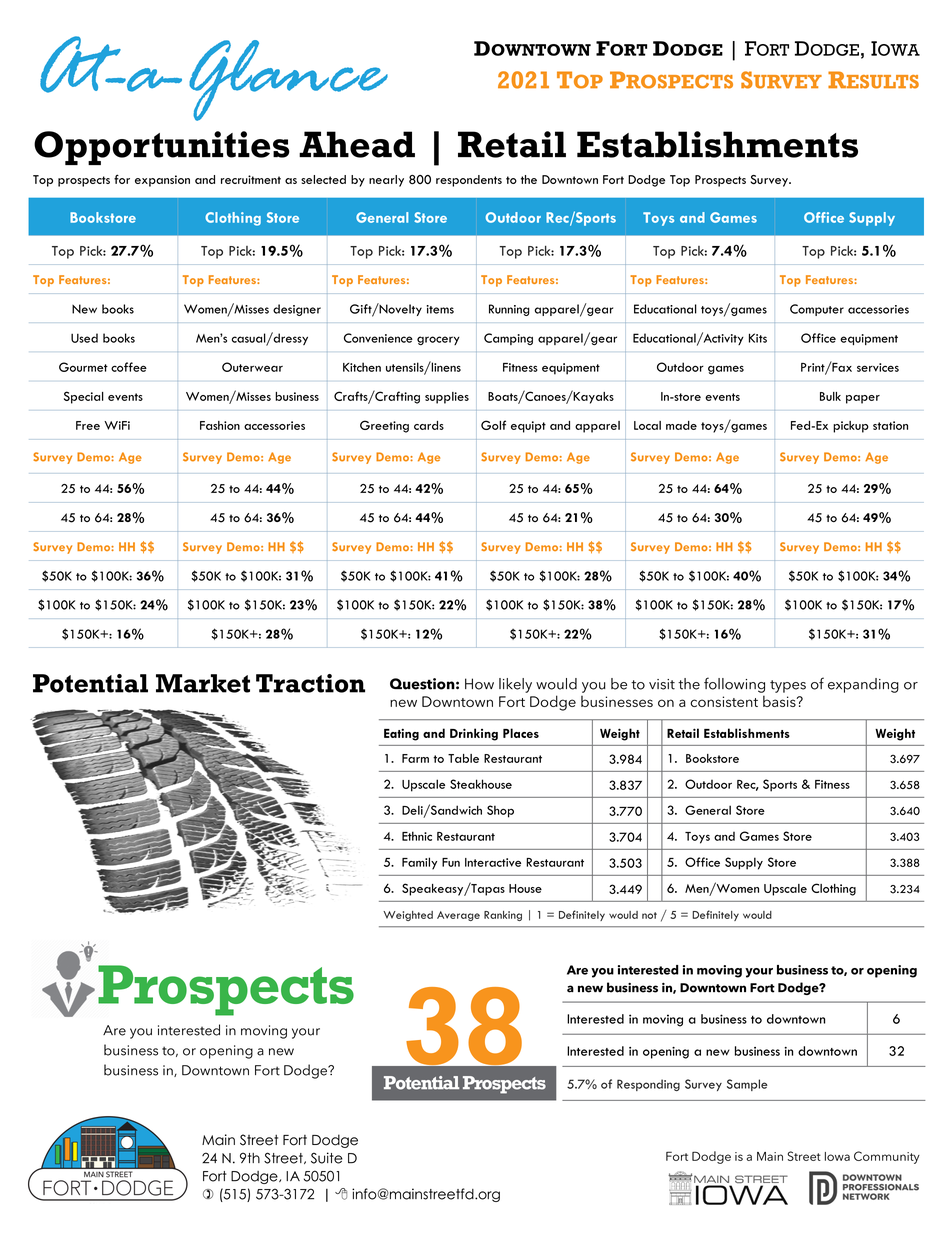  I want to click on types, so click(788, 686).
